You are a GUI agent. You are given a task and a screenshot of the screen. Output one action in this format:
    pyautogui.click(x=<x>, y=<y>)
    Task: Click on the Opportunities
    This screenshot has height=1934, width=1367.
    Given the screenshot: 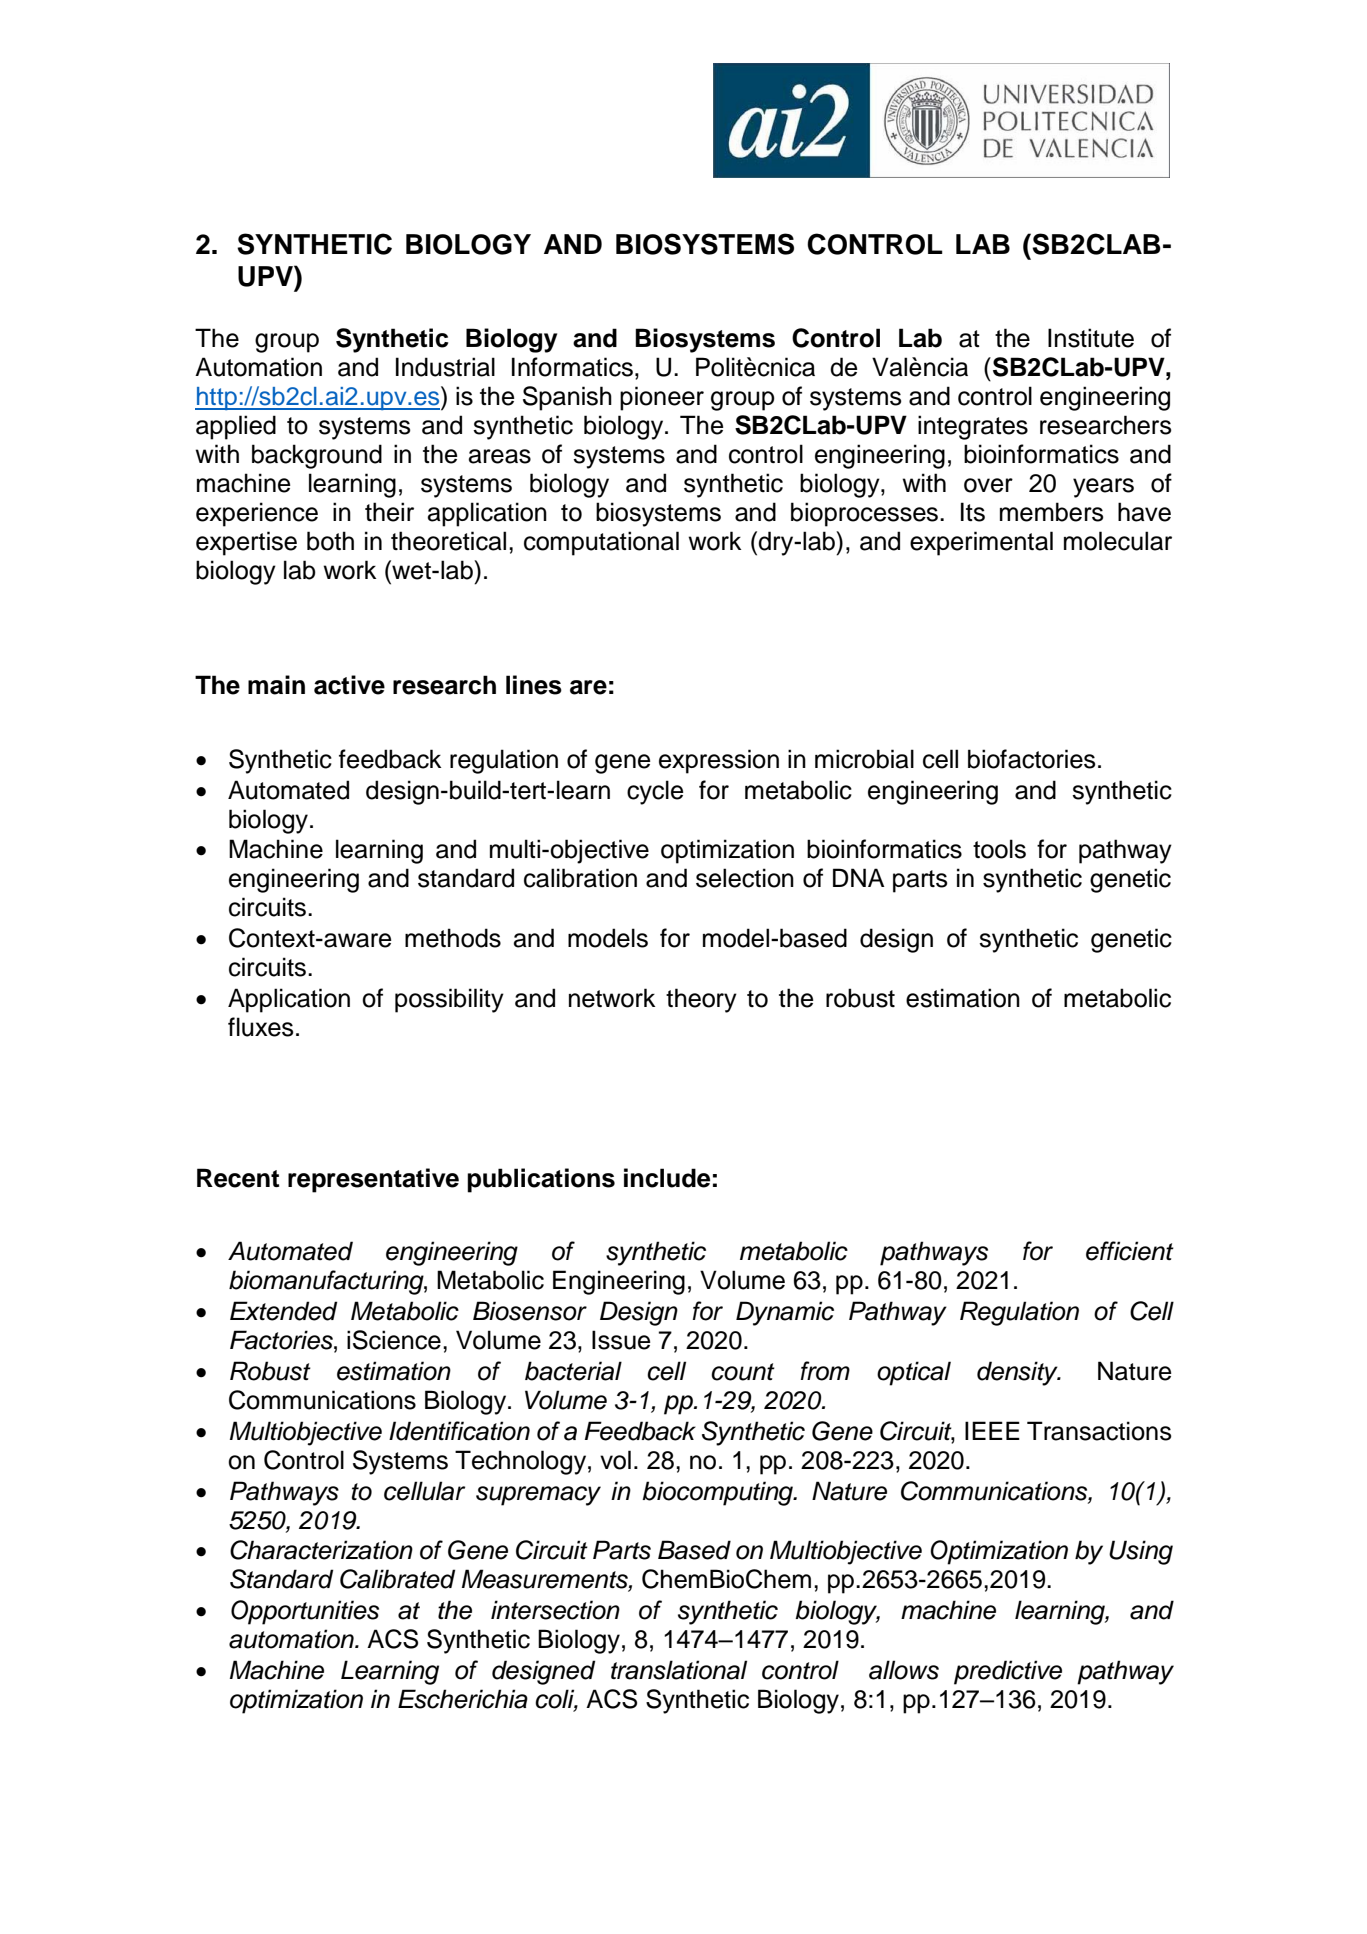 What is the action you would take?
    pyautogui.click(x=305, y=1612)
